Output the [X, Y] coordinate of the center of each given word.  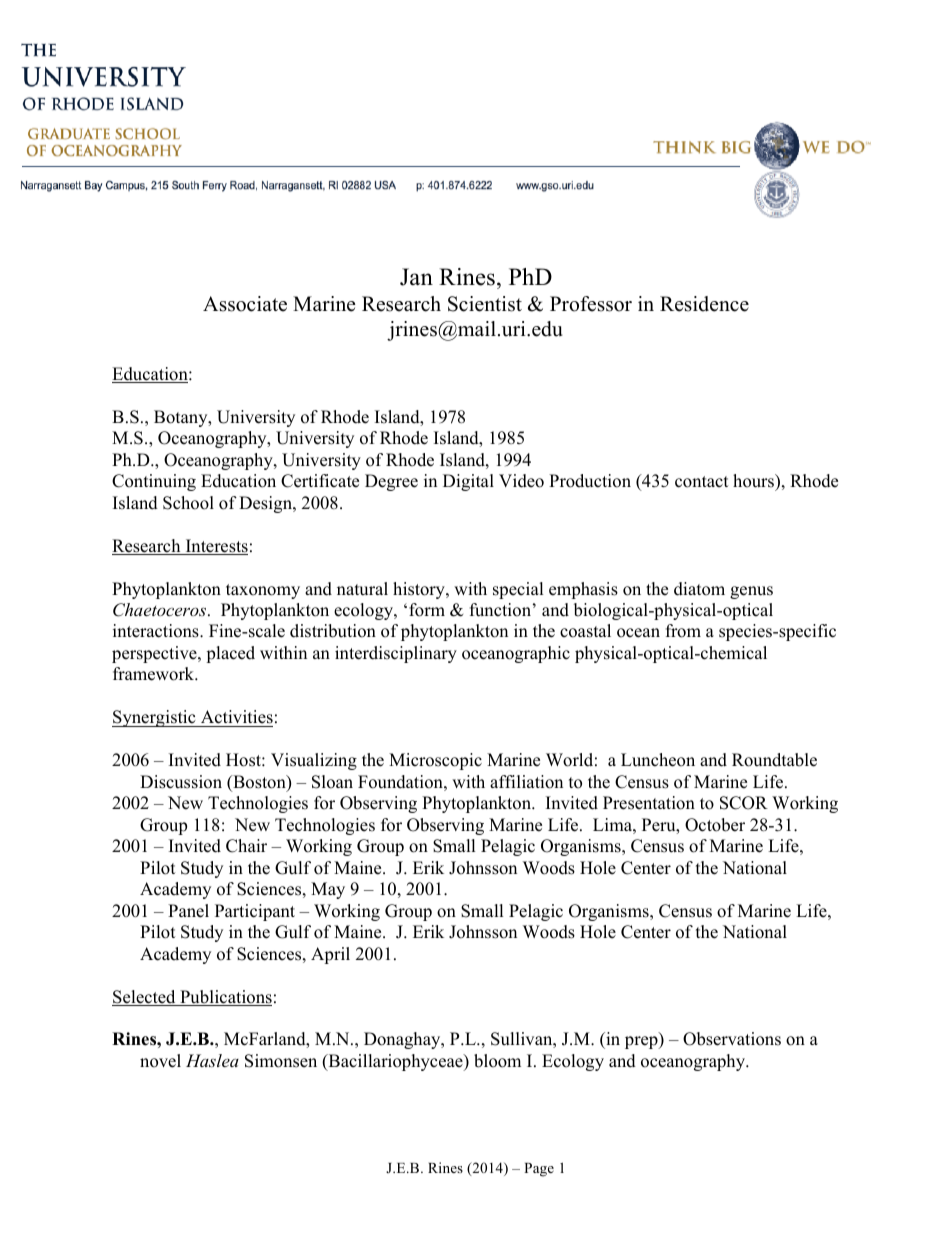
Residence [704, 304]
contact [702, 482]
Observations [732, 1039]
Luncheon [658, 760]
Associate [245, 304]
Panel [188, 911]
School [188, 503]
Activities [236, 718]
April [330, 955]
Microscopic [435, 761]
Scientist [485, 304]
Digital [468, 482]
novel [160, 1061]
